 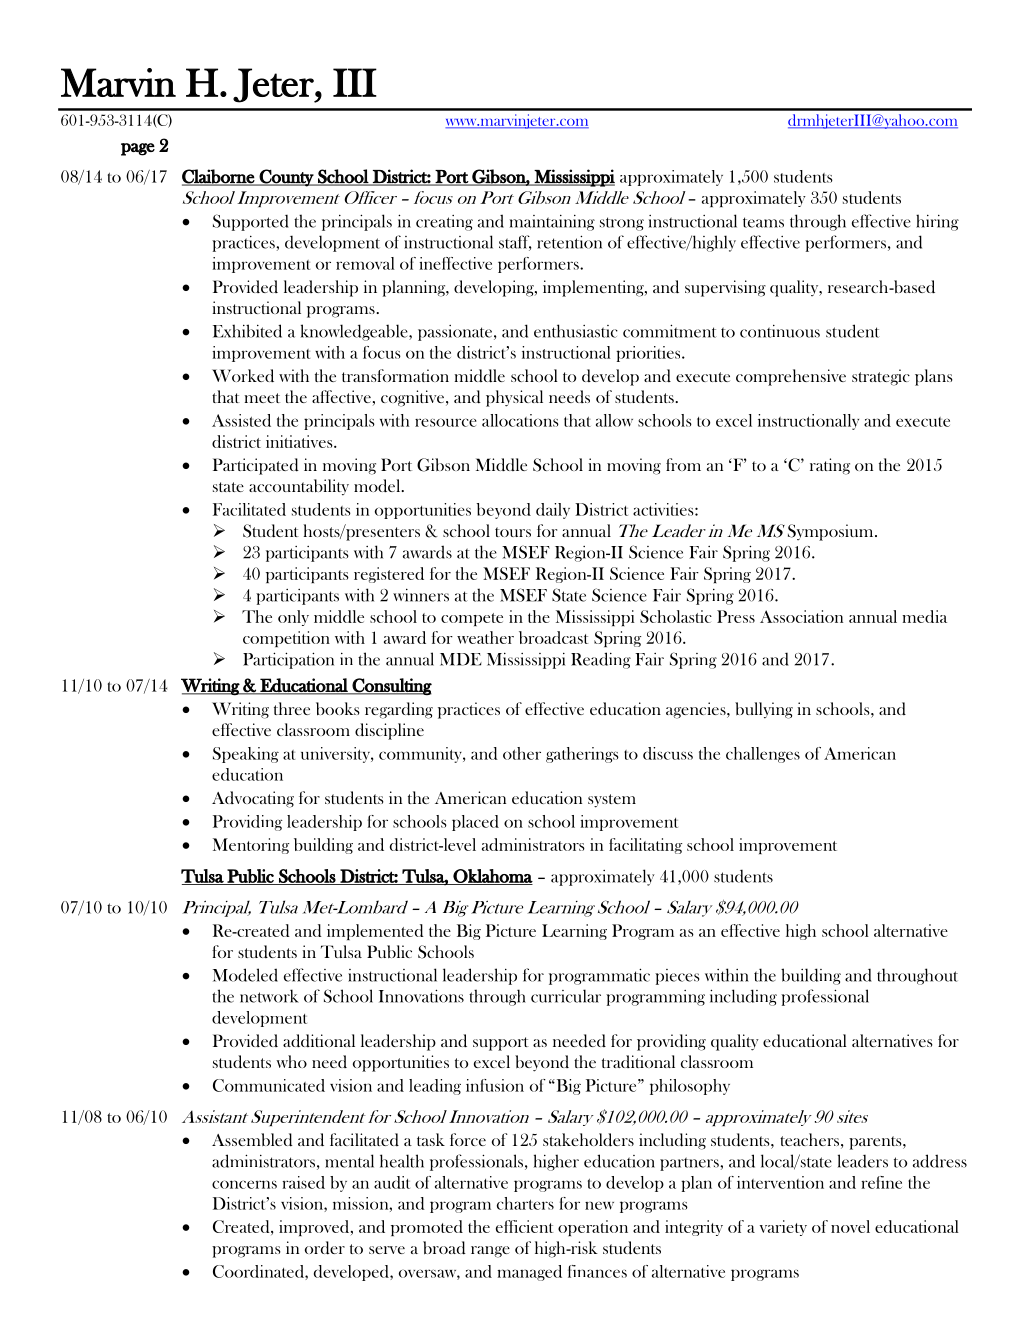 I want to click on network, so click(x=269, y=996).
